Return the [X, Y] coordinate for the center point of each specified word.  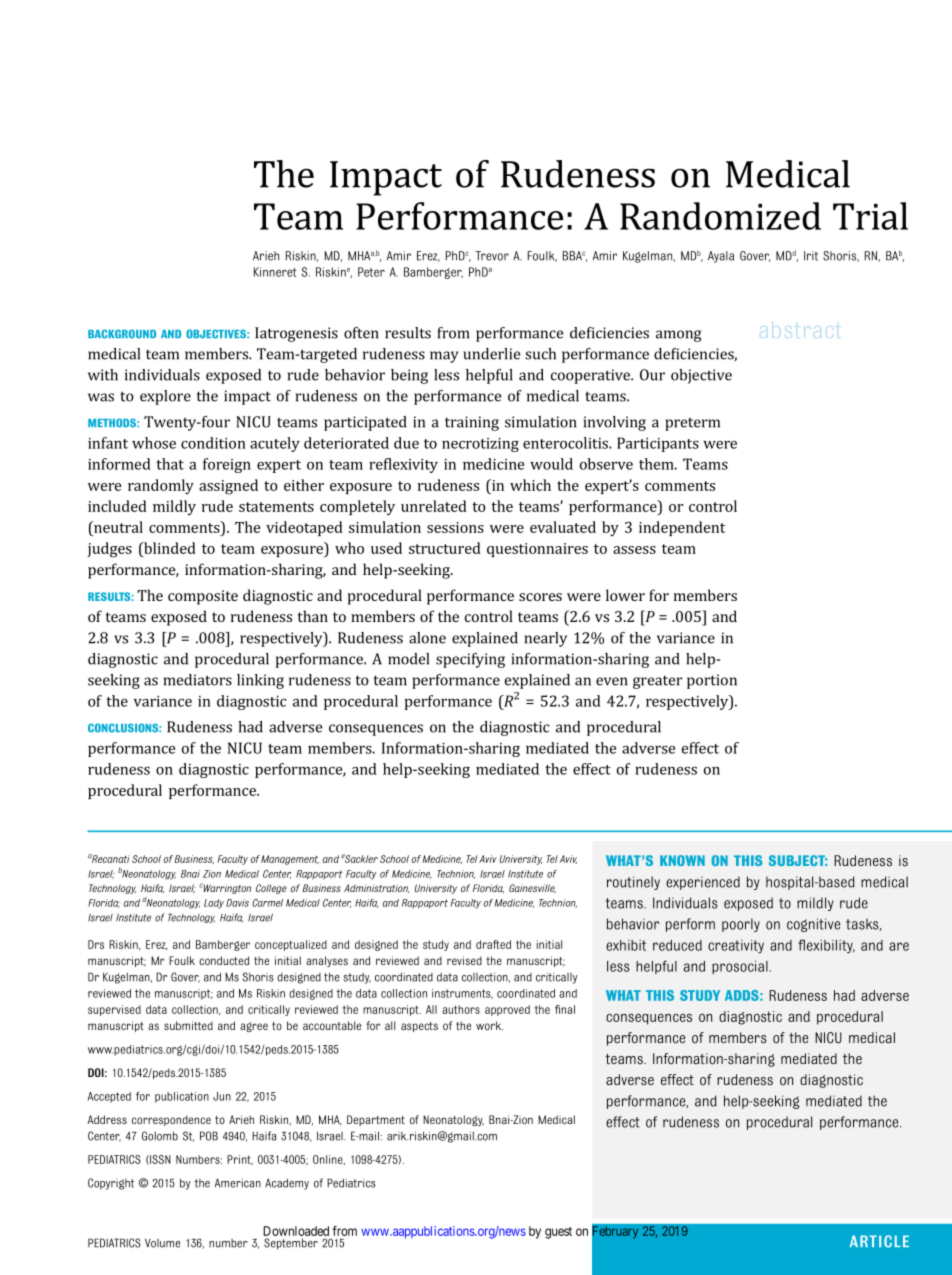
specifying [470, 660]
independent [682, 528]
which [530, 485]
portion [712, 681]
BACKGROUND [122, 334]
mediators [197, 680]
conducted [224, 960]
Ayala [721, 257]
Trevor [492, 256]
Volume [162, 1243]
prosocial [740, 967]
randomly [161, 486]
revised [464, 960]
